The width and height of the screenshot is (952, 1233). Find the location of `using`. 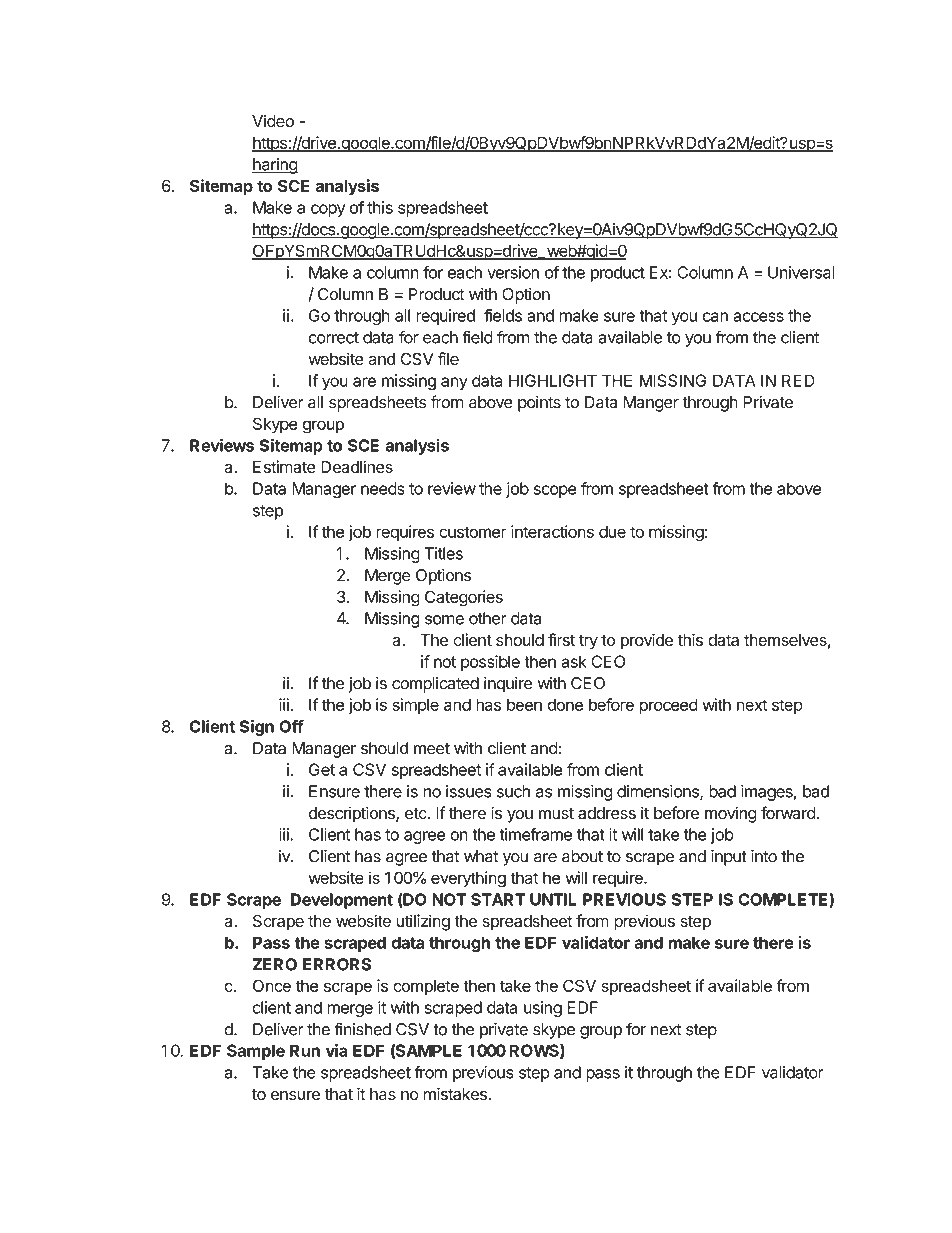

using is located at coordinates (543, 1009).
